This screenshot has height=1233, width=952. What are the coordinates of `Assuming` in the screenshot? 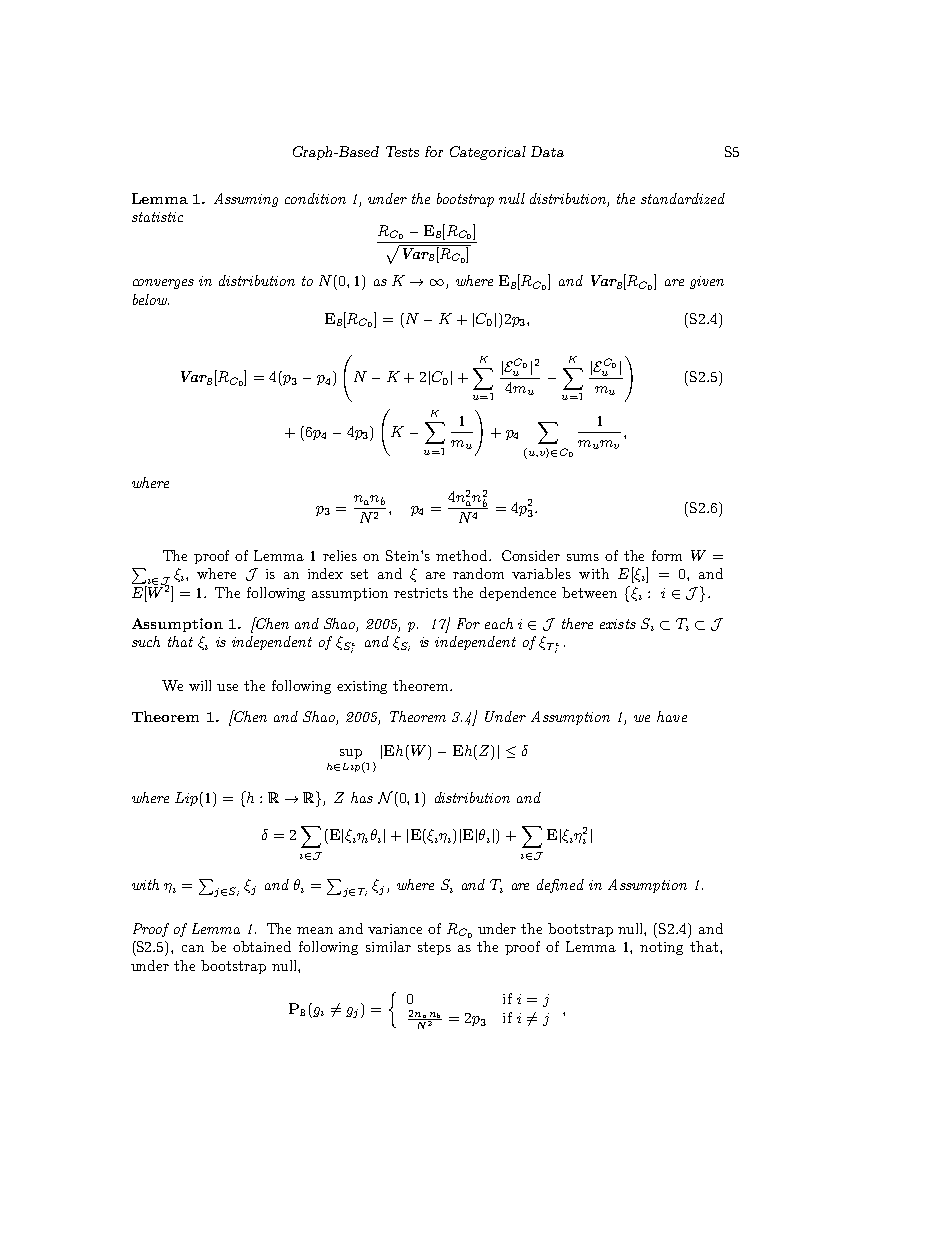 It's located at (246, 200).
